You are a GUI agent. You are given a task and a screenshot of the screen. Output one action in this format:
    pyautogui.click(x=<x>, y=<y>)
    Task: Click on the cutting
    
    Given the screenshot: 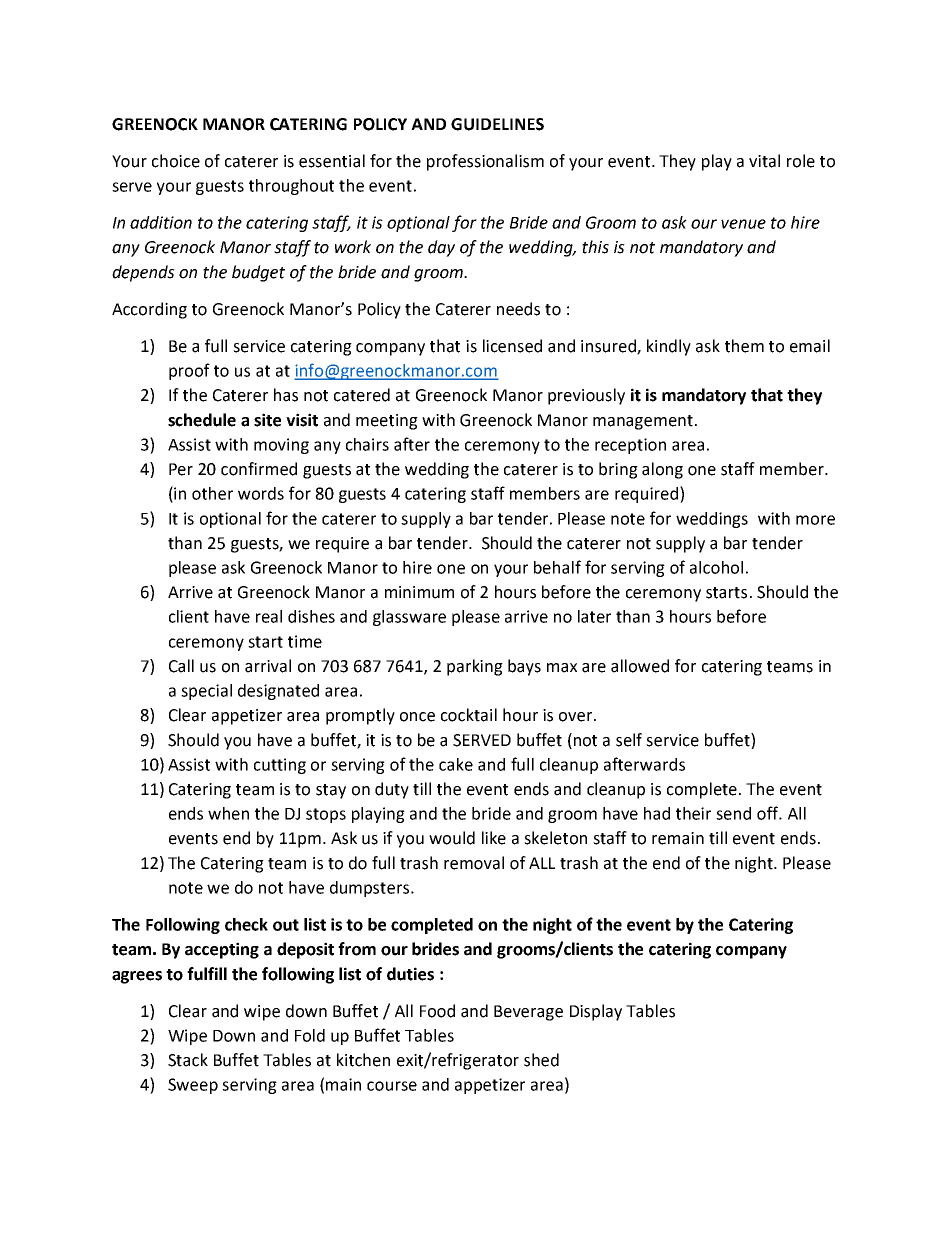 What is the action you would take?
    pyautogui.click(x=280, y=766)
